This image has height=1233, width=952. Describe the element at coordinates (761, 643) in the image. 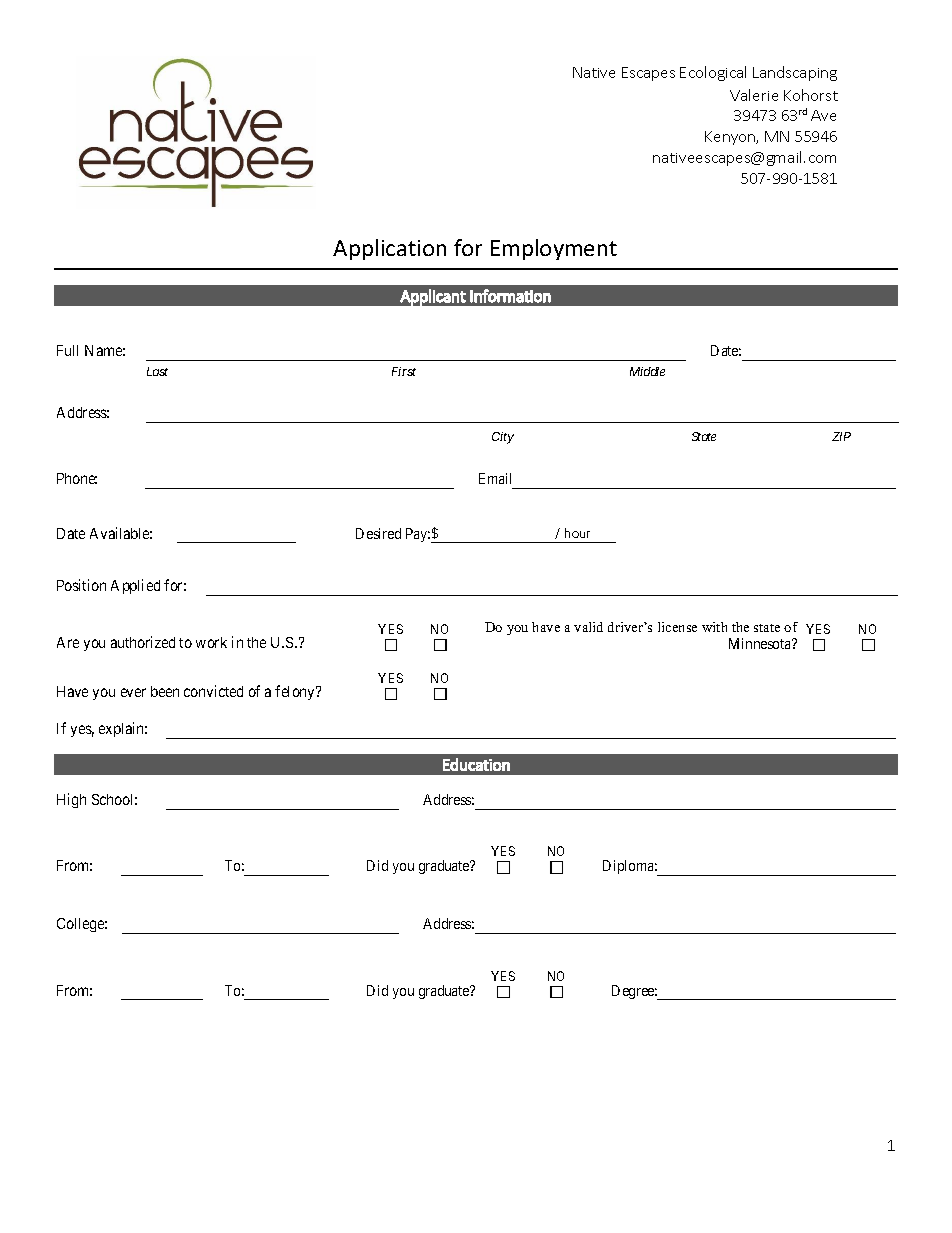

I see `Minnesota` at that location.
